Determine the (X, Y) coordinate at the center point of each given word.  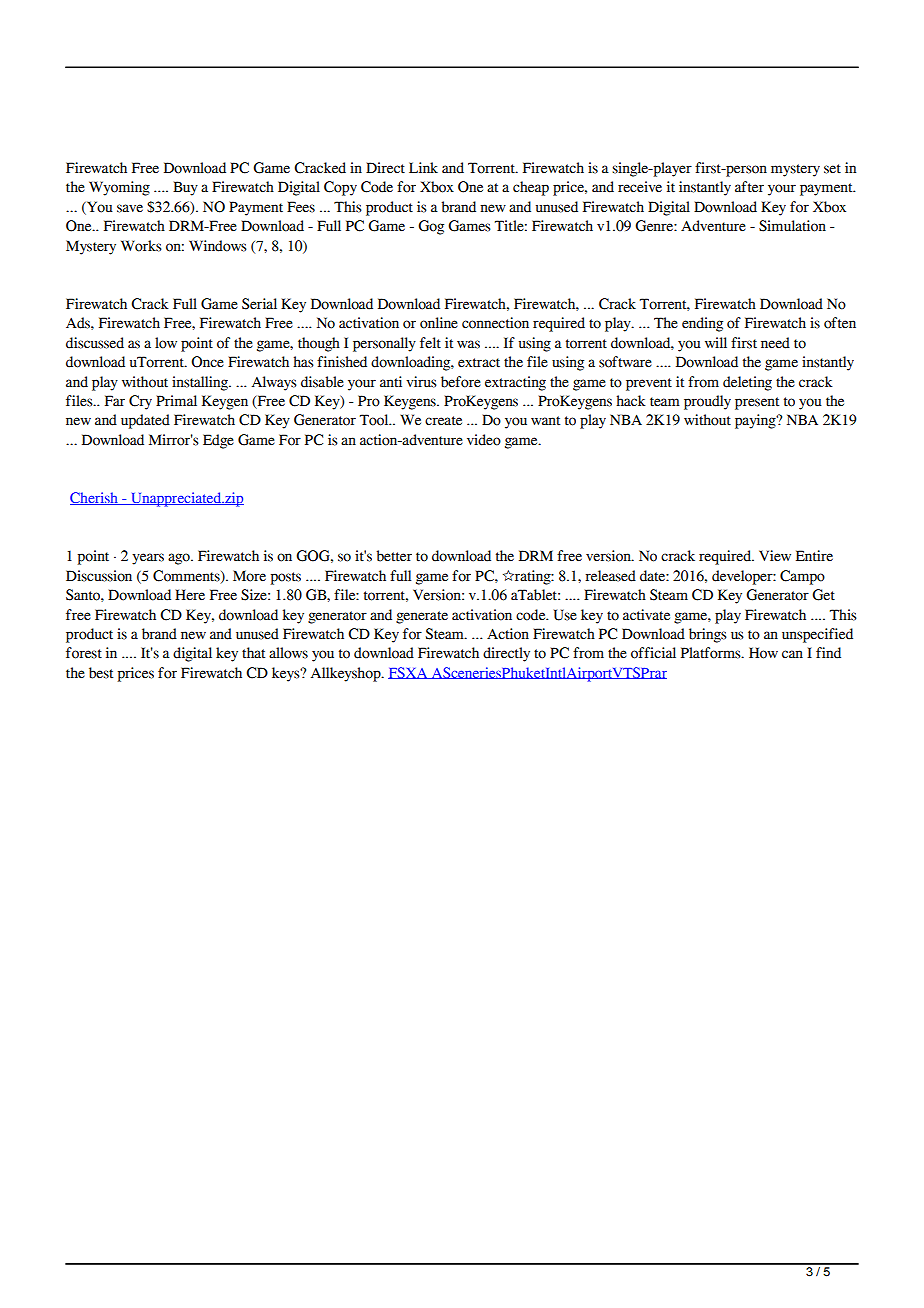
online (439, 323)
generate (422, 617)
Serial (259, 304)
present (757, 403)
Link (423, 167)
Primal (176, 401)
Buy (185, 188)
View (775, 556)
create (443, 421)
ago (180, 559)
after (749, 187)
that (253, 653)
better (394, 556)
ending (702, 324)
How (763, 653)
